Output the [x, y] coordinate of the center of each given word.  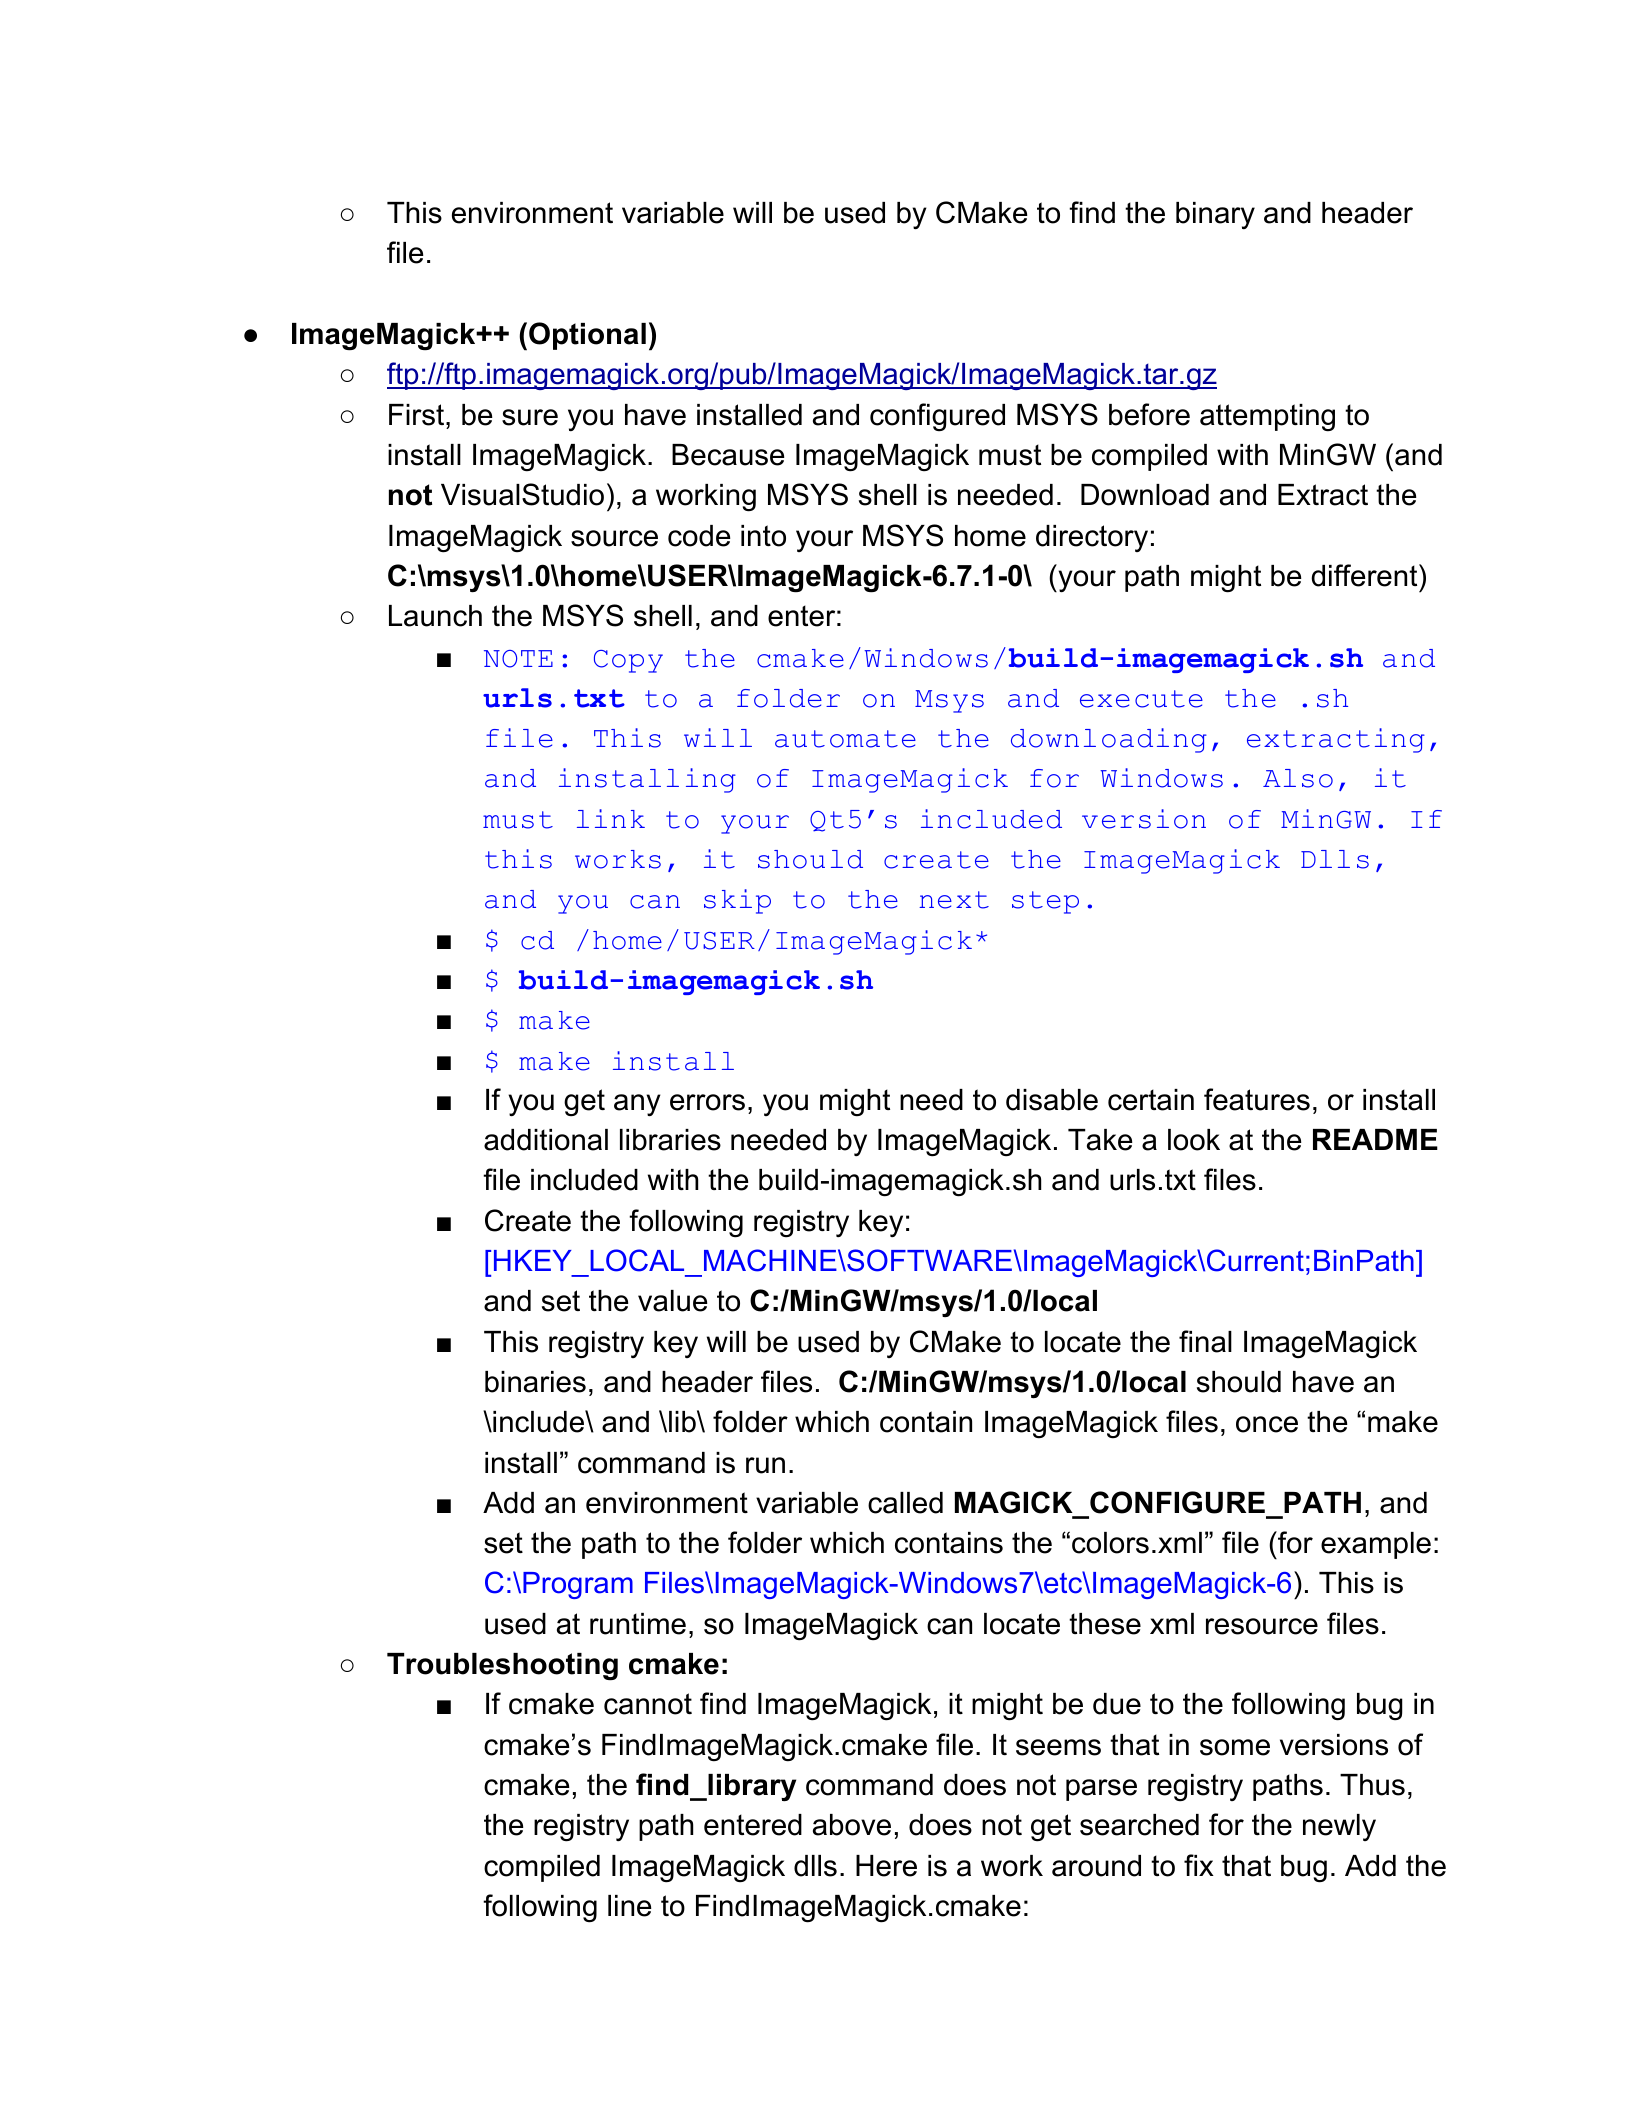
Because [728, 455]
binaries [535, 1382]
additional [546, 1140]
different [1365, 575]
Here [886, 1866]
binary [1215, 215]
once [1267, 1424]
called [905, 1503]
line [630, 1906]
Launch [435, 616]
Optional [587, 336]
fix [1199, 1865]
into [763, 536]
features [1257, 1099]
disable [1052, 1100]
